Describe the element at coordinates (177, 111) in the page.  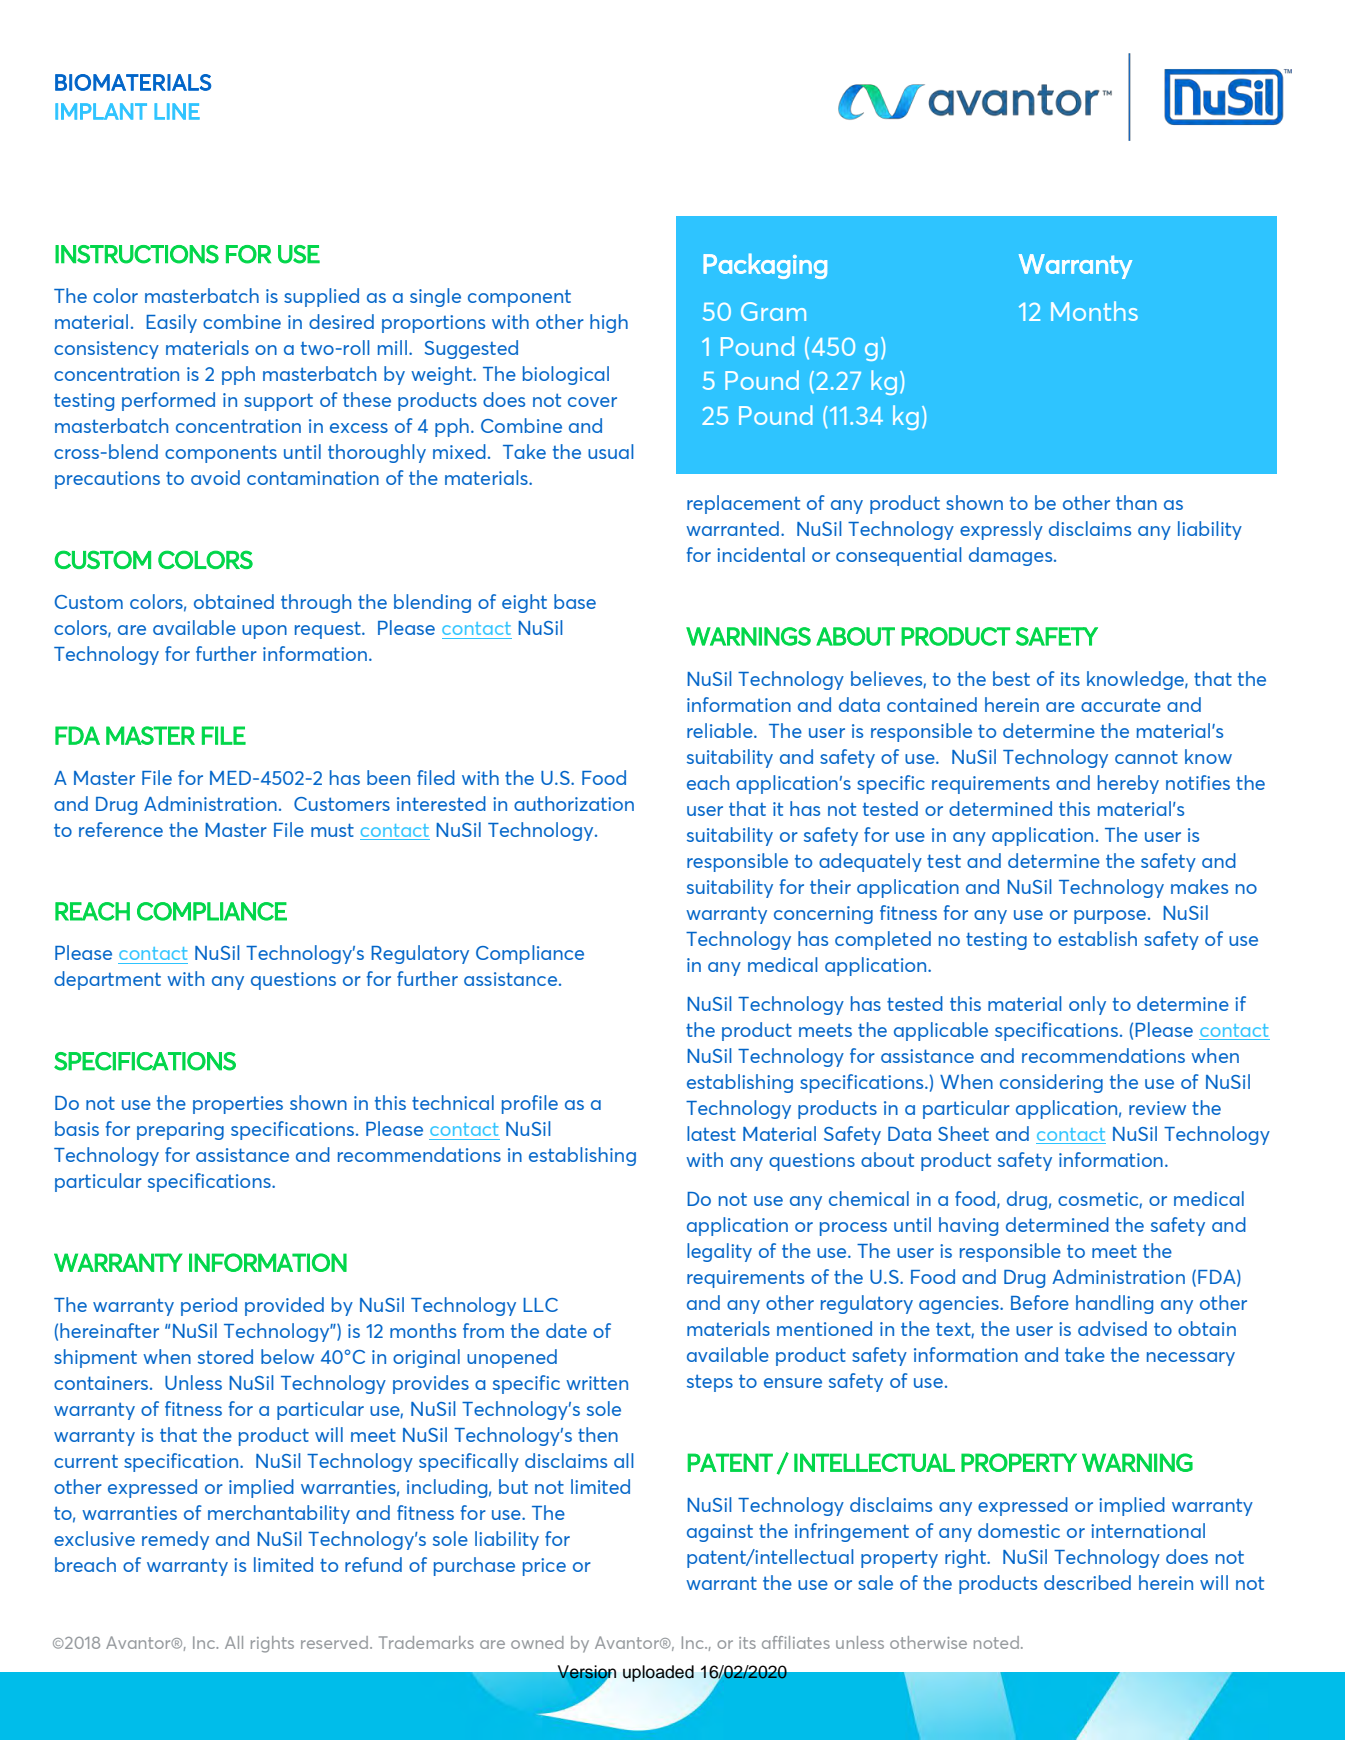
I see `LINE` at that location.
